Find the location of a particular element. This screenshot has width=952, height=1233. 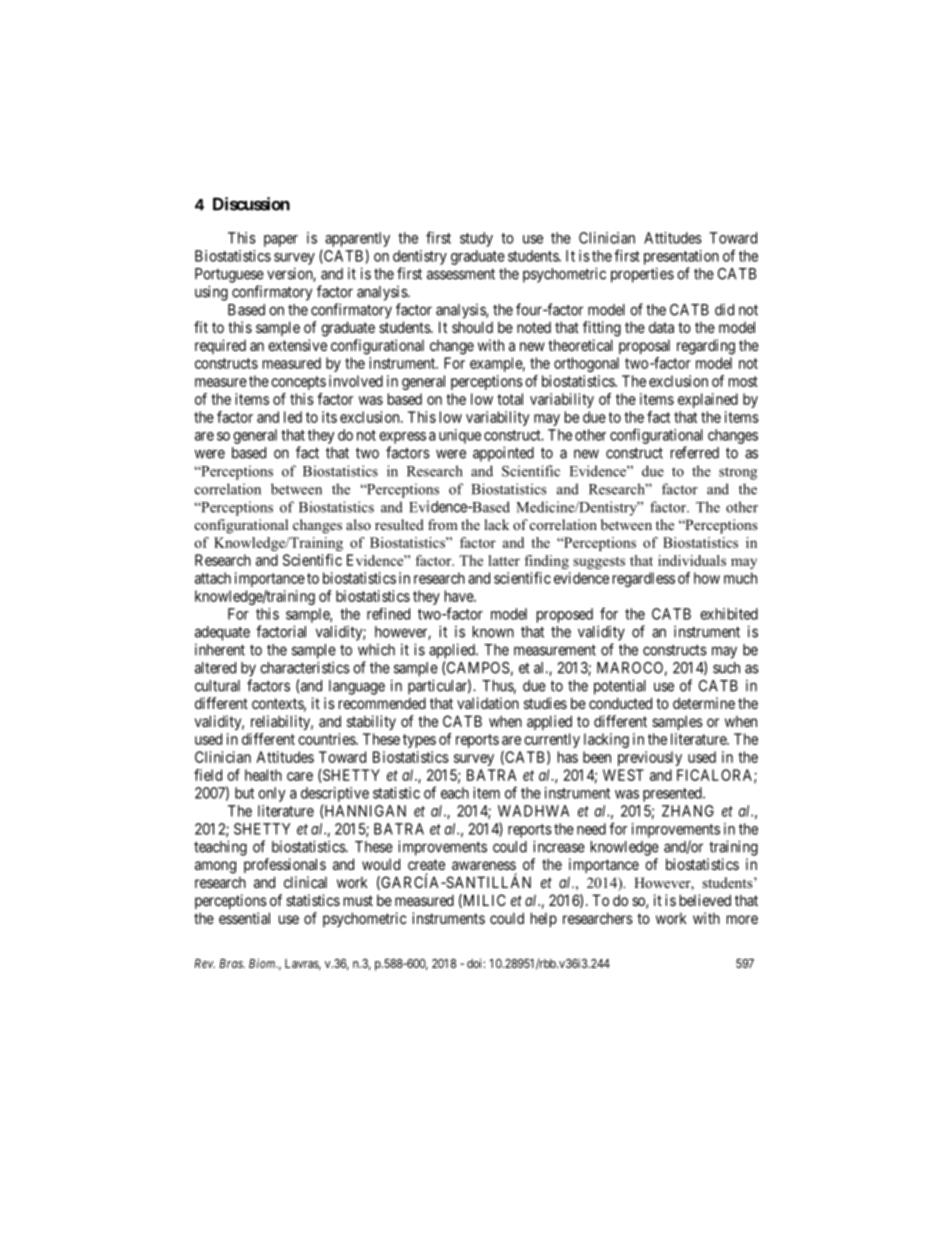

previously is located at coordinates (650, 758).
